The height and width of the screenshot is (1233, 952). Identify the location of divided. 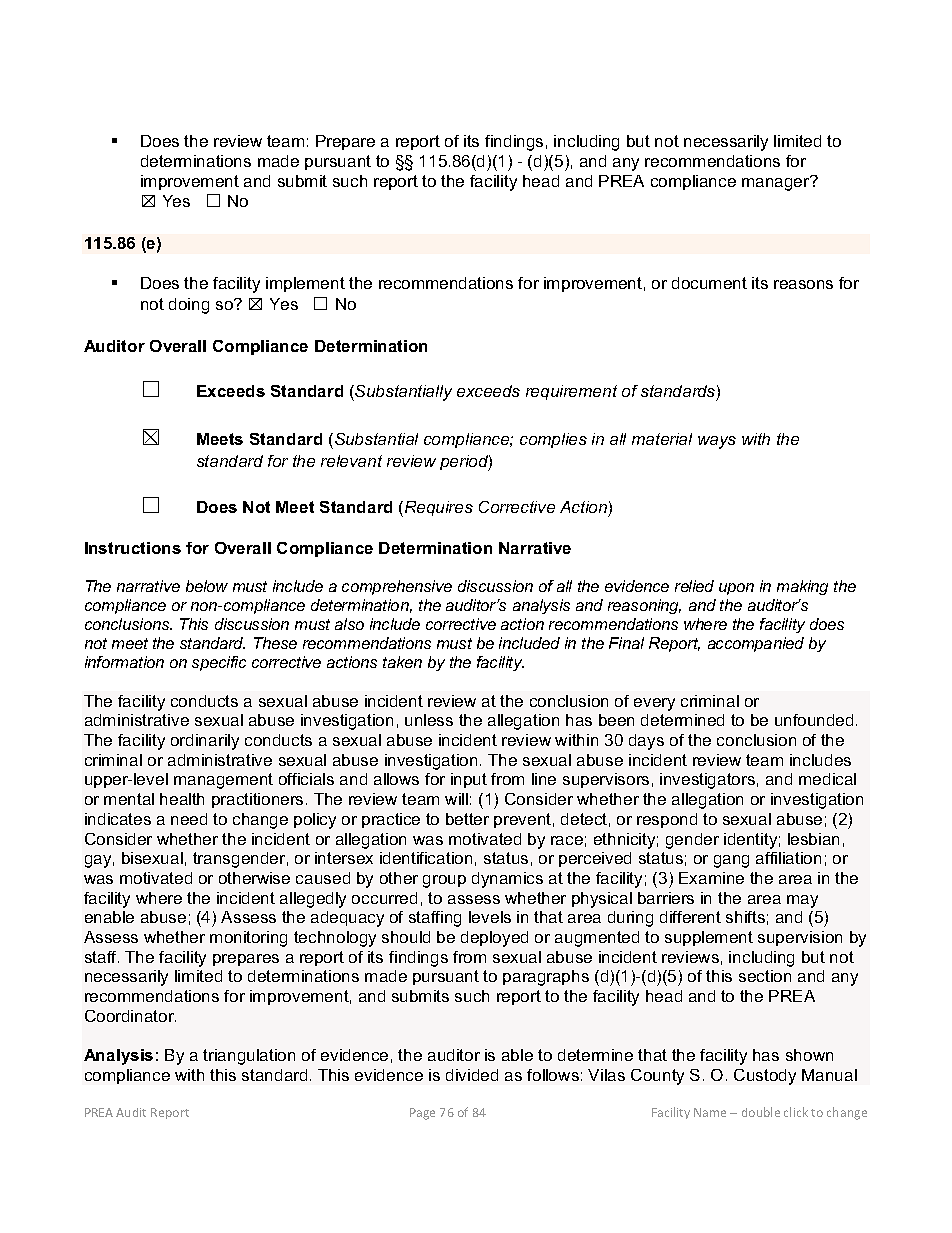
(472, 1075).
